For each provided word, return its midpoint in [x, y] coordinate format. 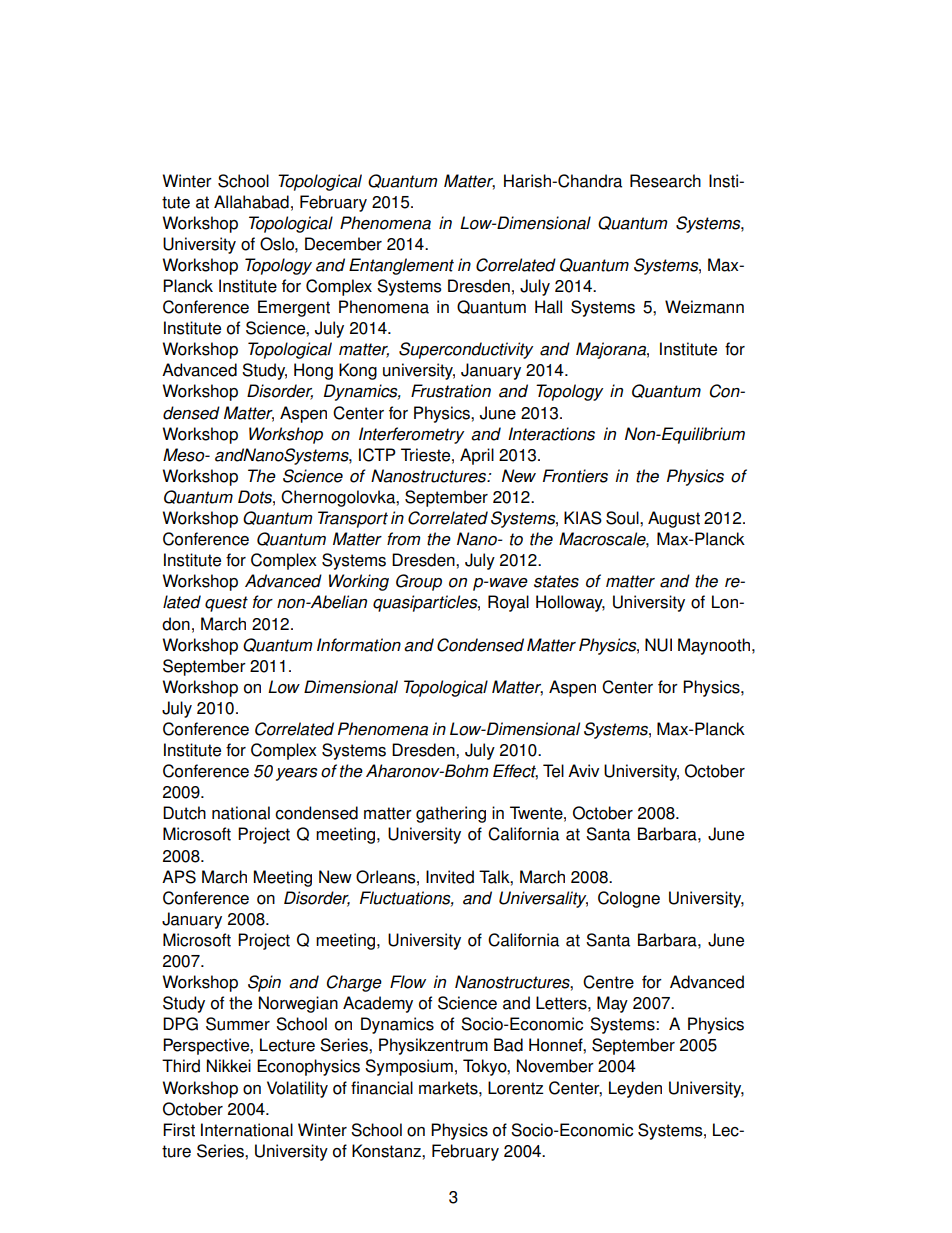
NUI [658, 645]
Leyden [635, 1089]
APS [179, 877]
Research [665, 181]
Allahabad [251, 202]
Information [359, 645]
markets [449, 1088]
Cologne [629, 899]
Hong [313, 371]
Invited [450, 877]
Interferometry [411, 435]
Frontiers [575, 476]
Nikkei [229, 1066]
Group [419, 582]
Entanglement [401, 266]
